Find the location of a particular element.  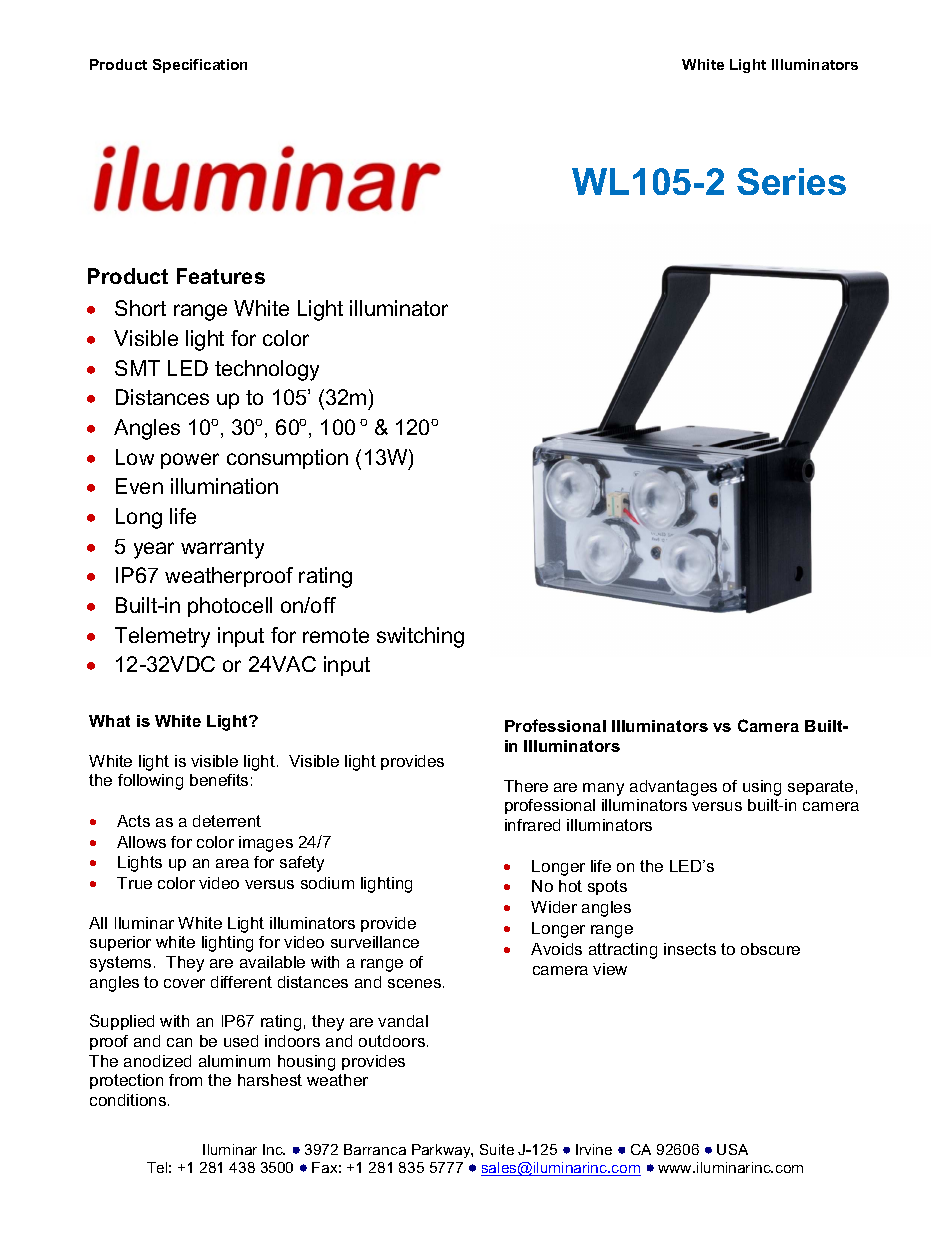

Suite is located at coordinates (497, 1149).
